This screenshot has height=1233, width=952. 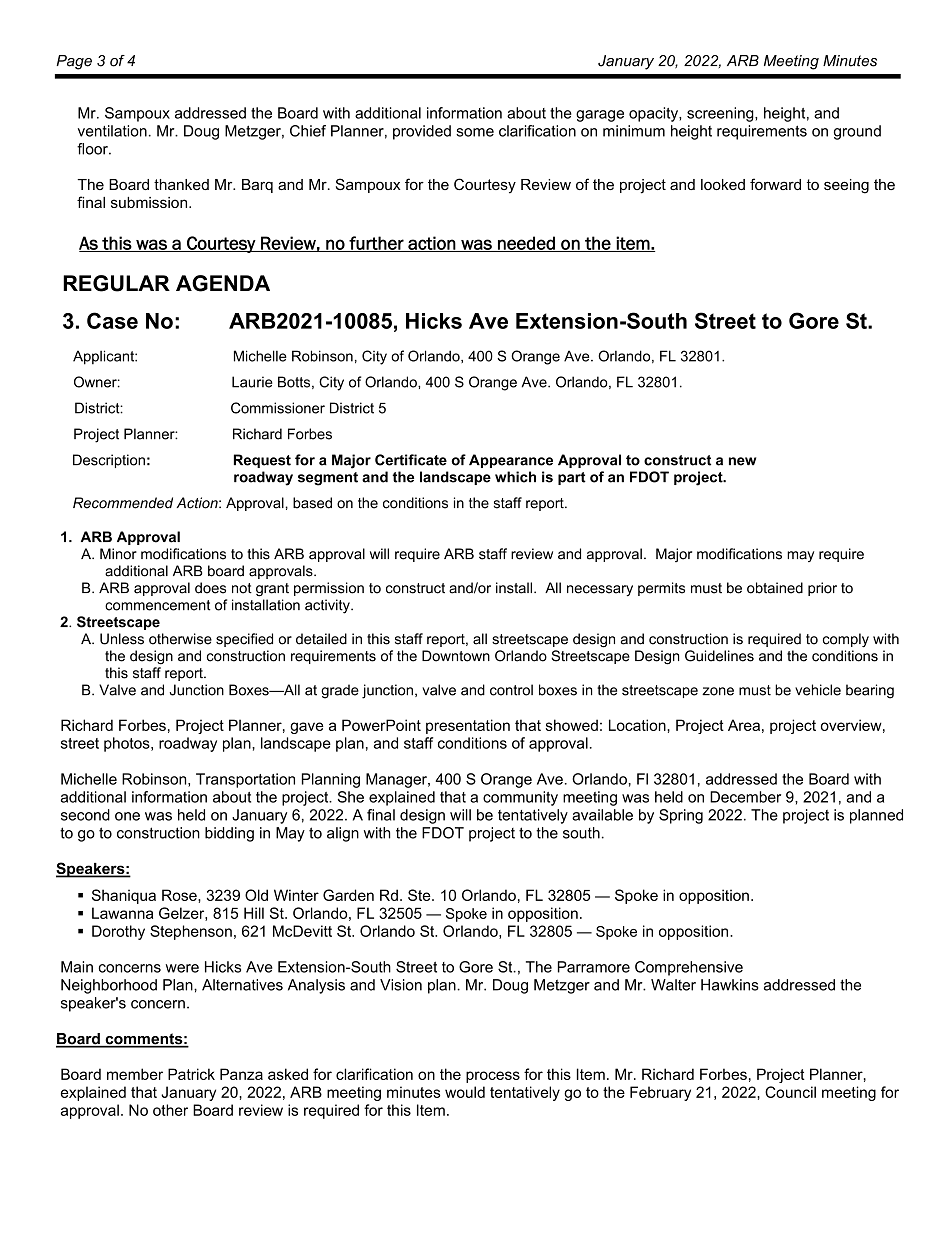 What do you see at coordinates (515, 477) in the screenshot?
I see `which` at bounding box center [515, 477].
